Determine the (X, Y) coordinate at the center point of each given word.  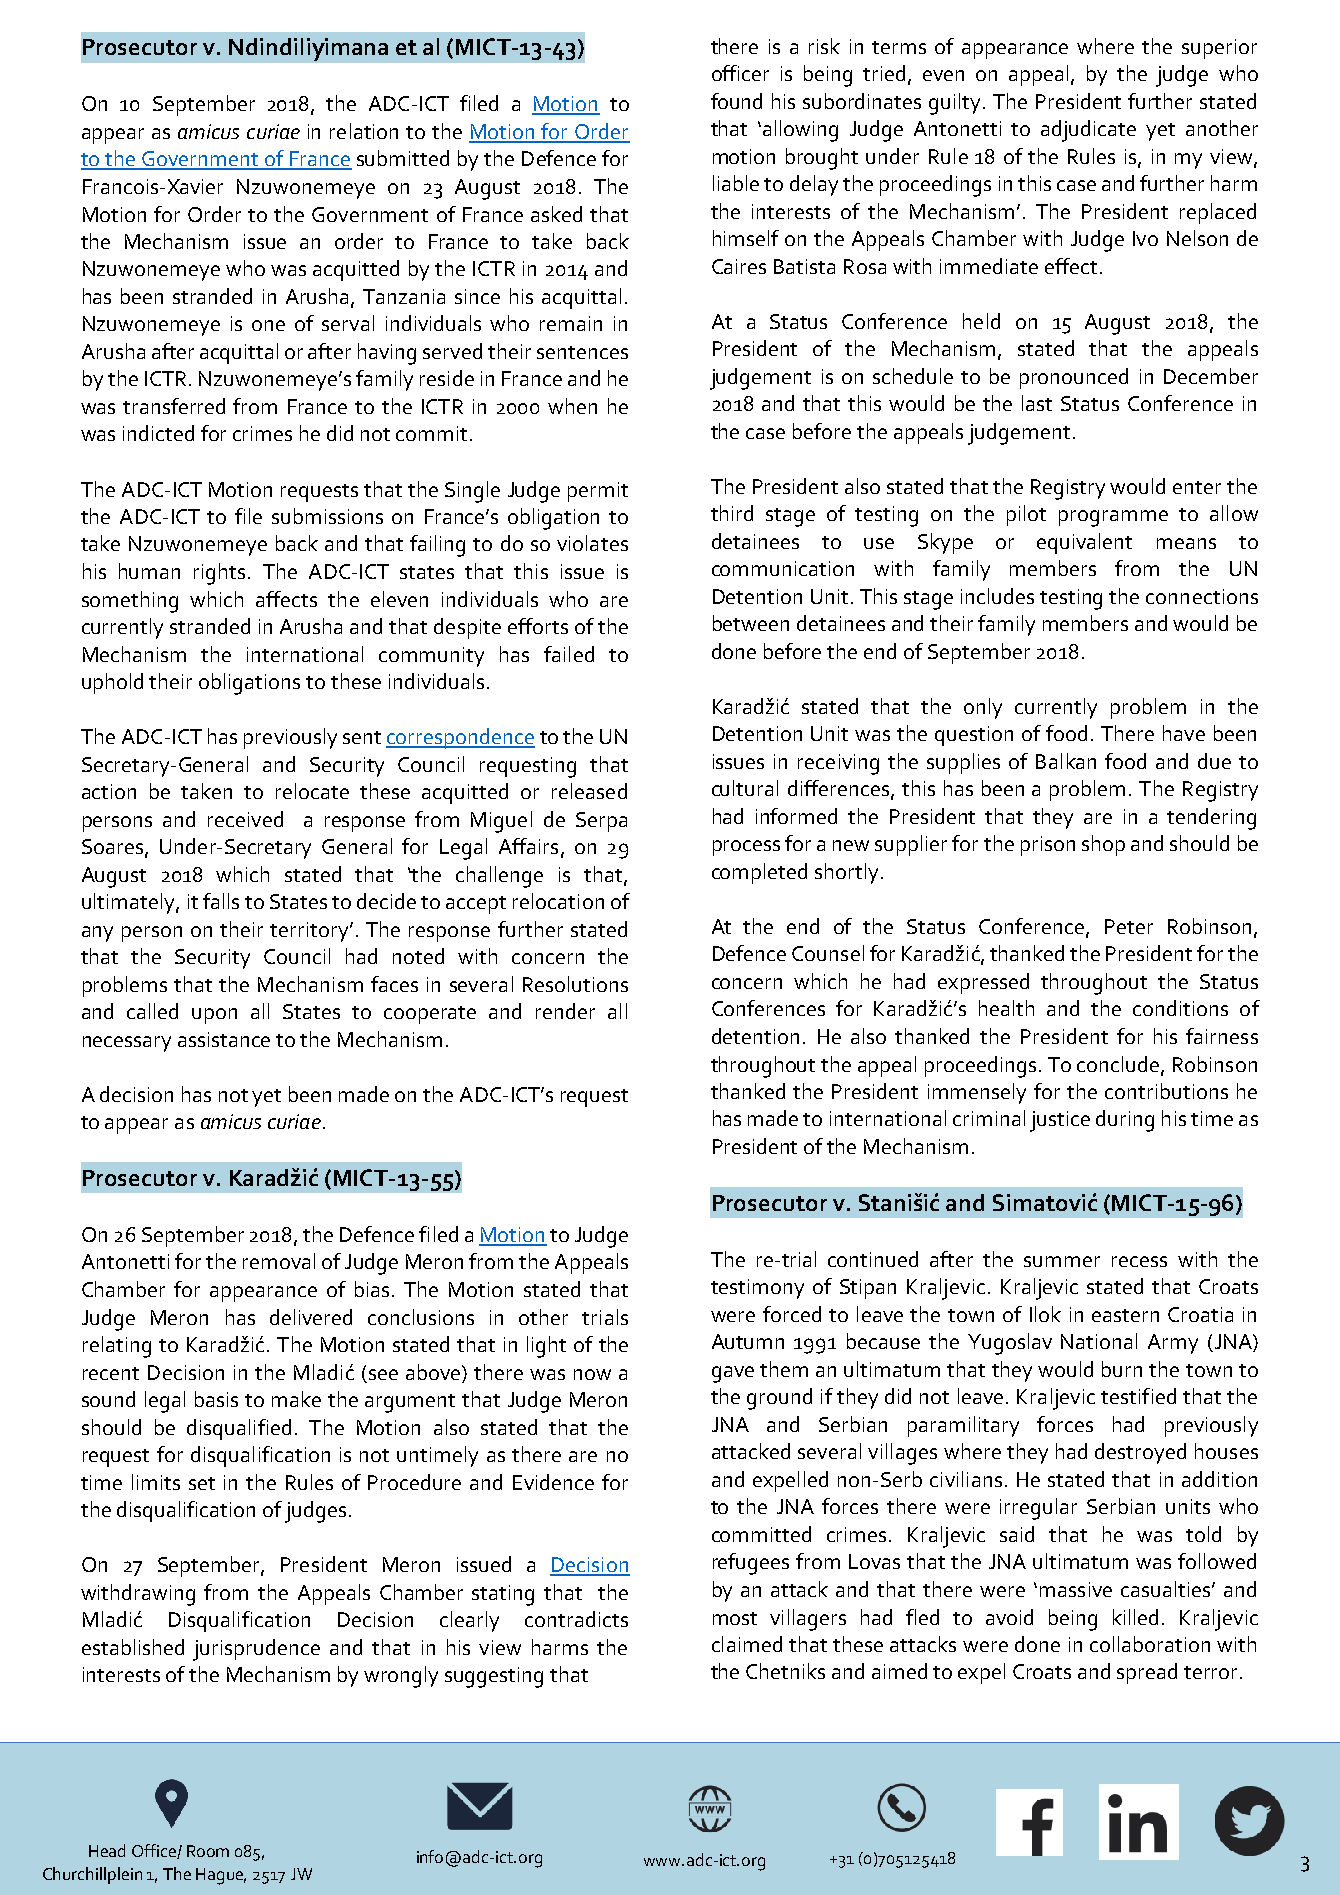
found (736, 101)
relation (364, 131)
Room (208, 1851)
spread (1147, 1673)
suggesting (494, 1677)
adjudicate (1088, 131)
